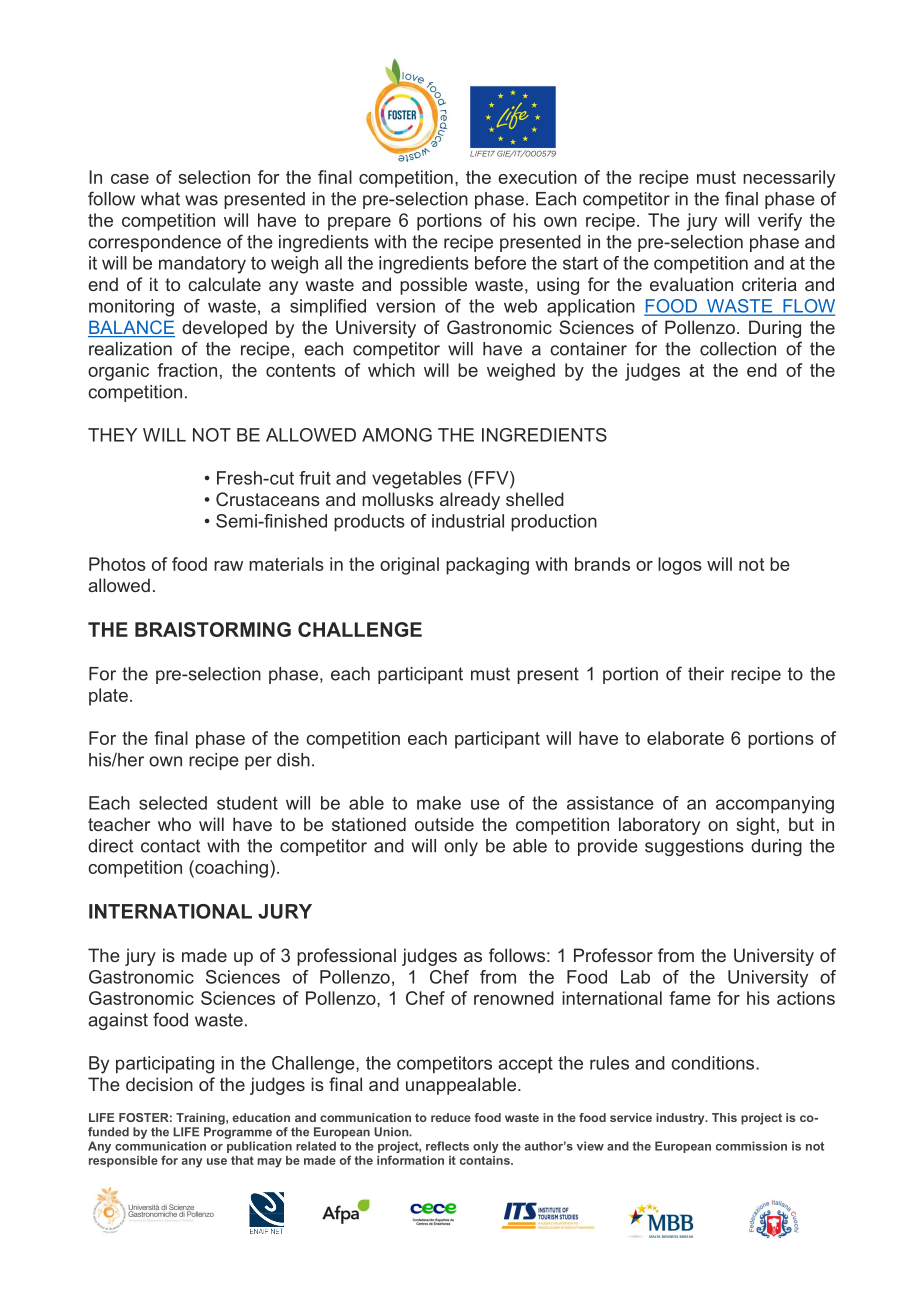  Describe the element at coordinates (112, 435) in the document. I see `THEY` at that location.
